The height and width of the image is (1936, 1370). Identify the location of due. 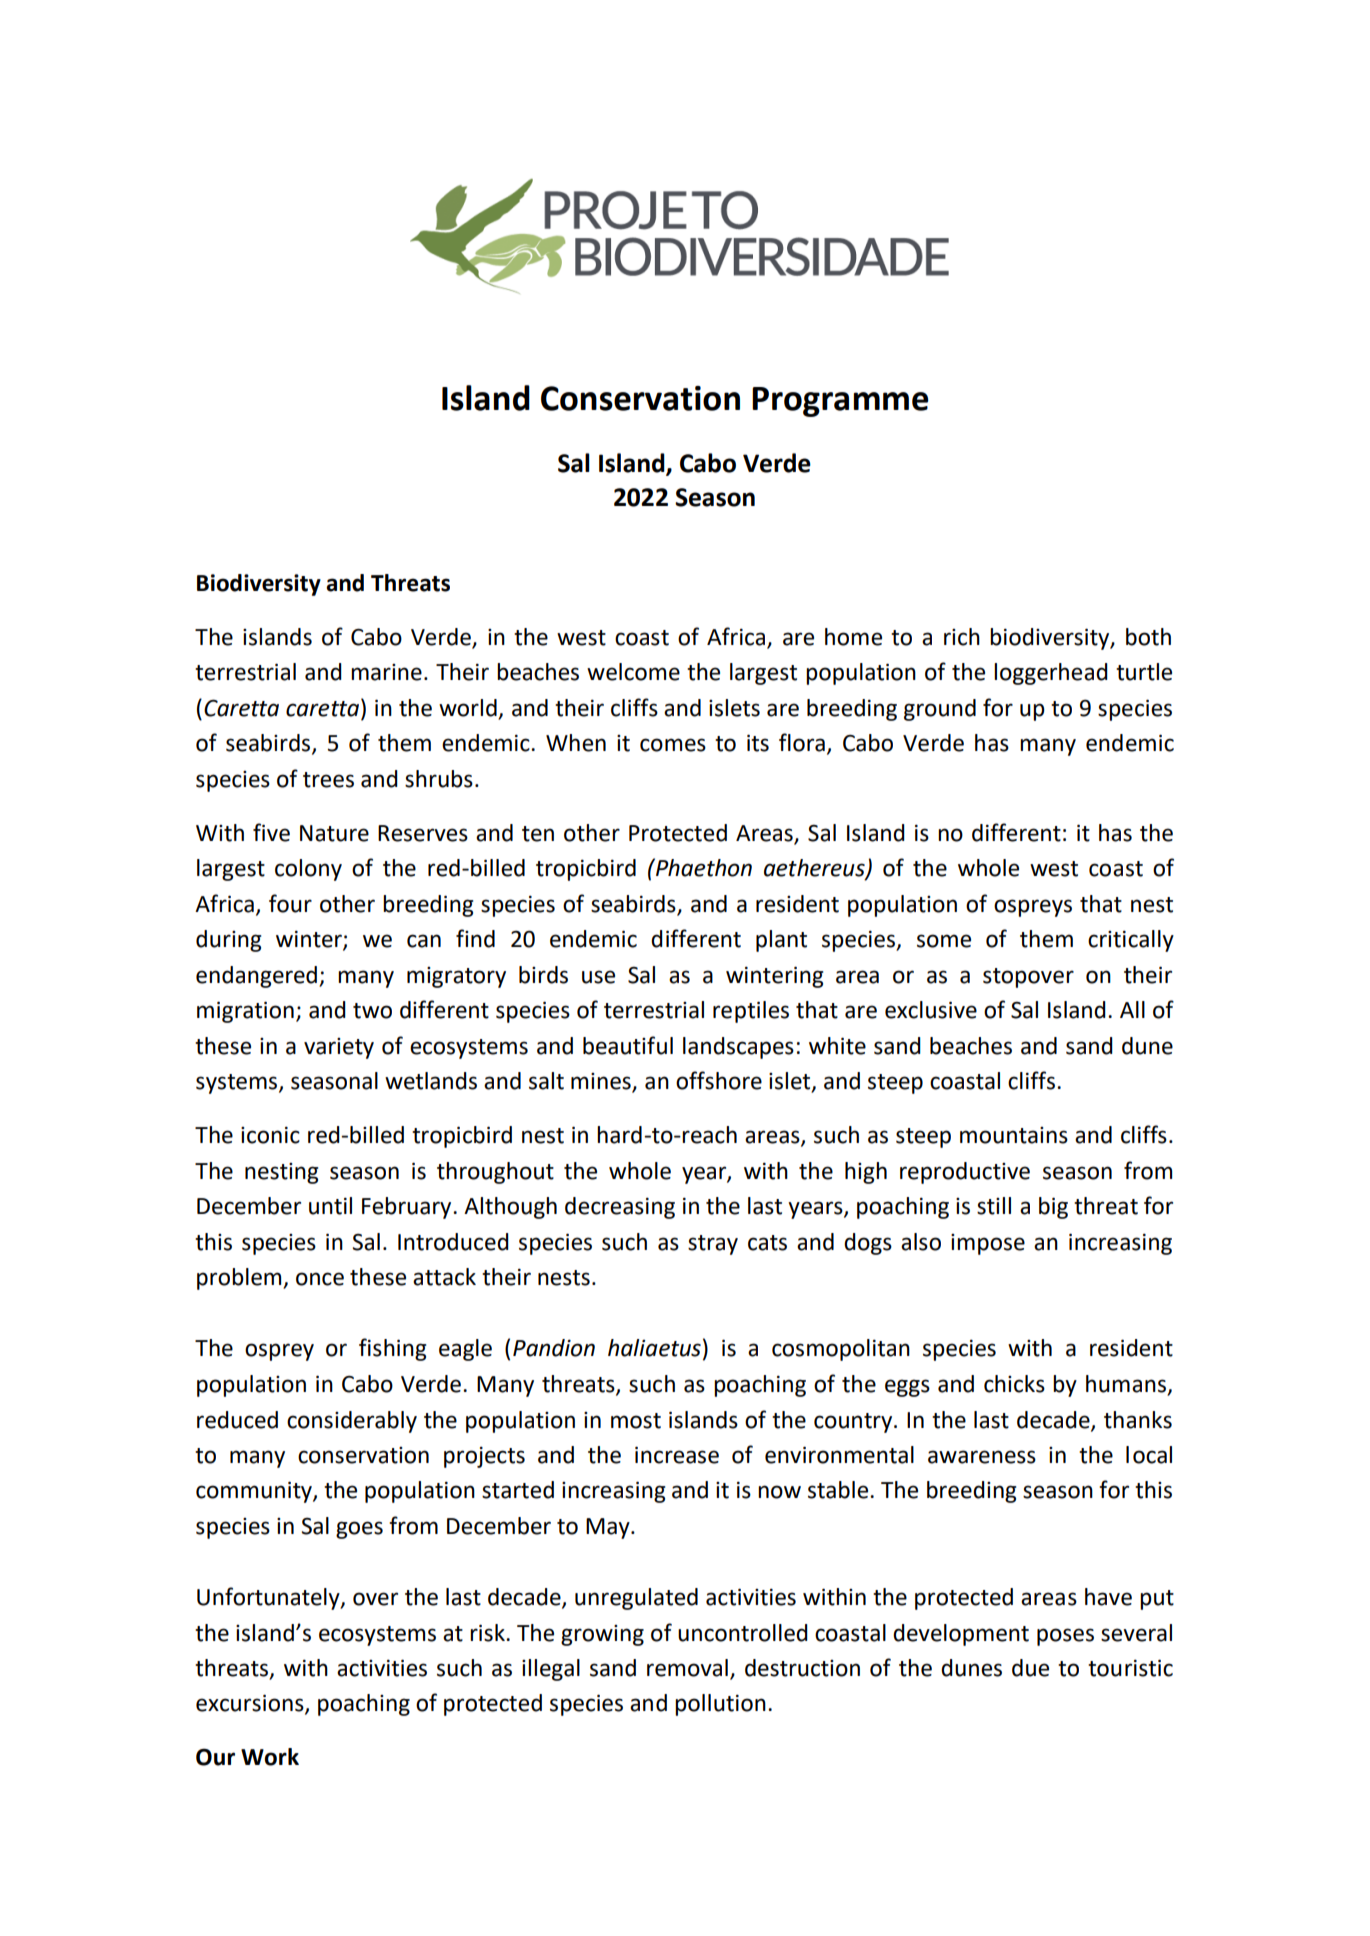
(1030, 1668).
